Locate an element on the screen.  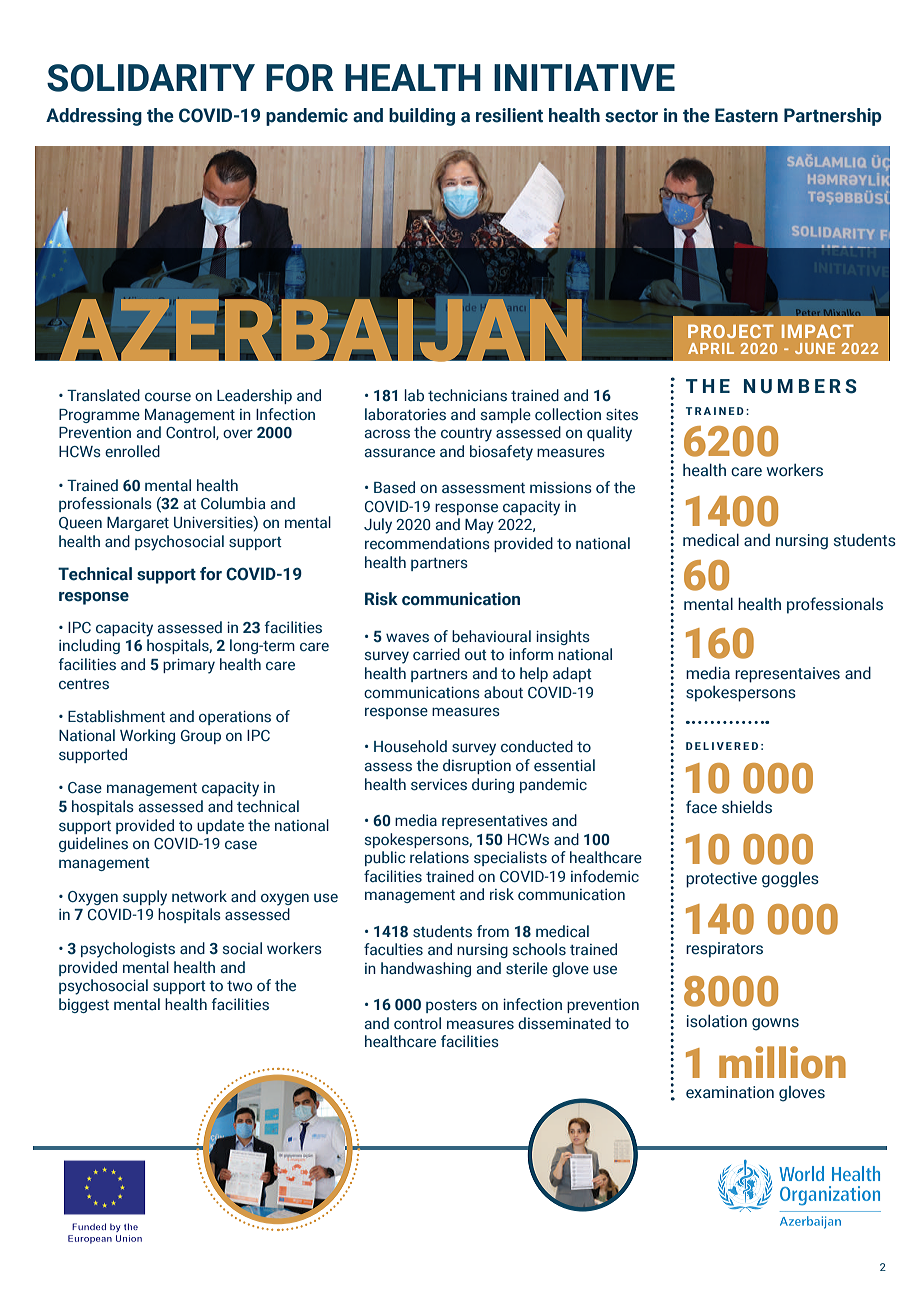
SOLIDARITY is located at coordinates (151, 78).
